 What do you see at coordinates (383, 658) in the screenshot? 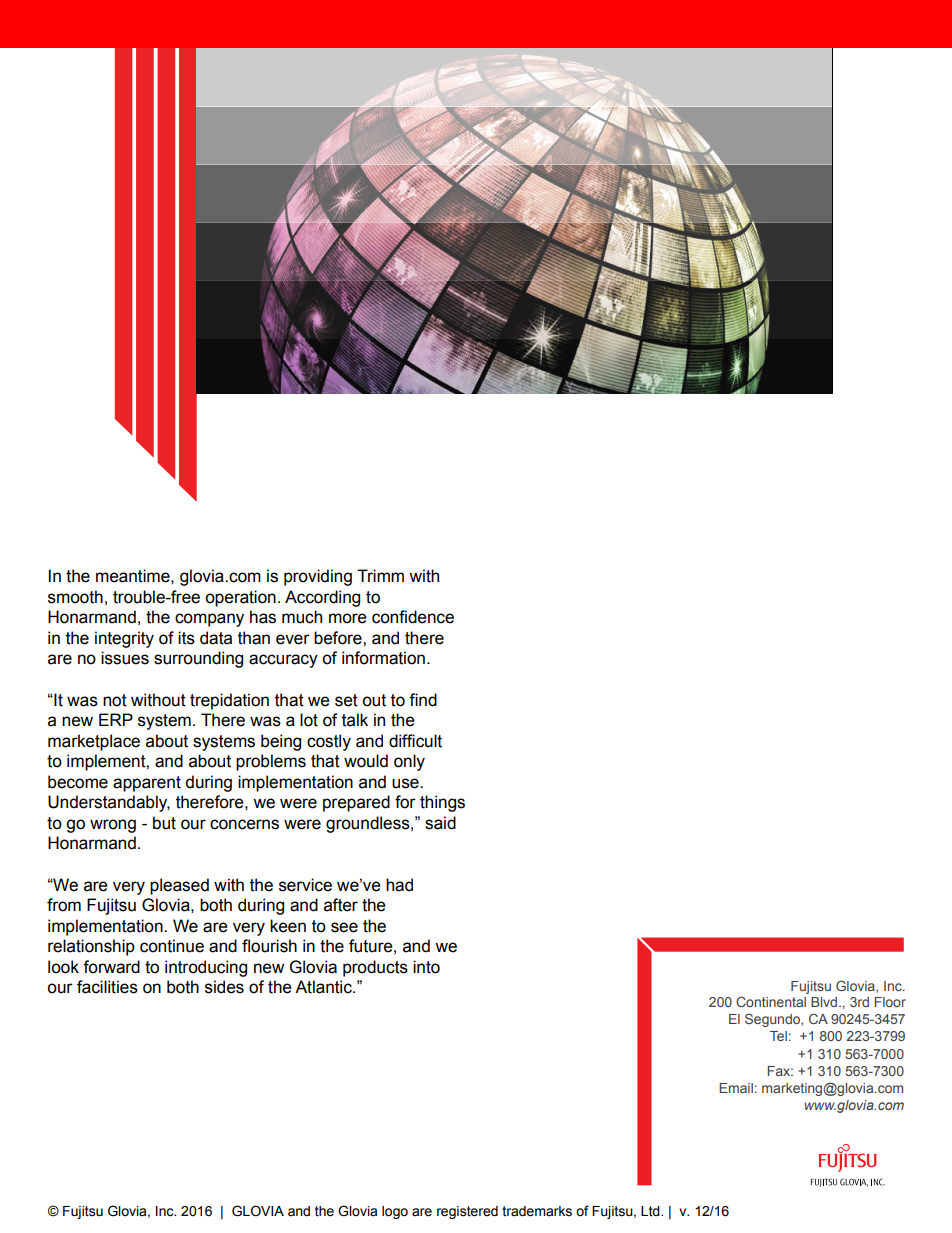
I see `information` at bounding box center [383, 658].
